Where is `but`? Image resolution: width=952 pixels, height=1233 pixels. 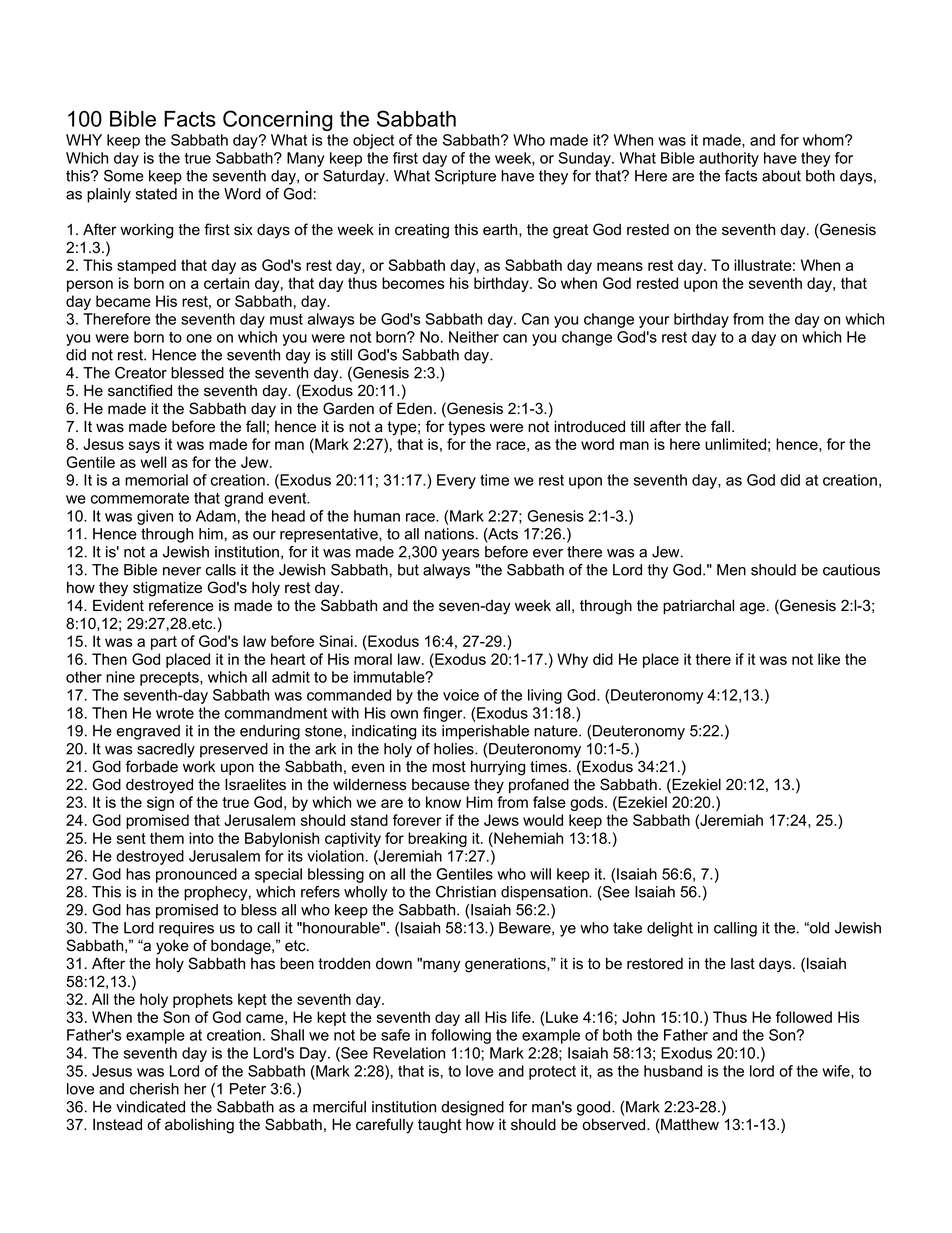
but is located at coordinates (408, 570).
